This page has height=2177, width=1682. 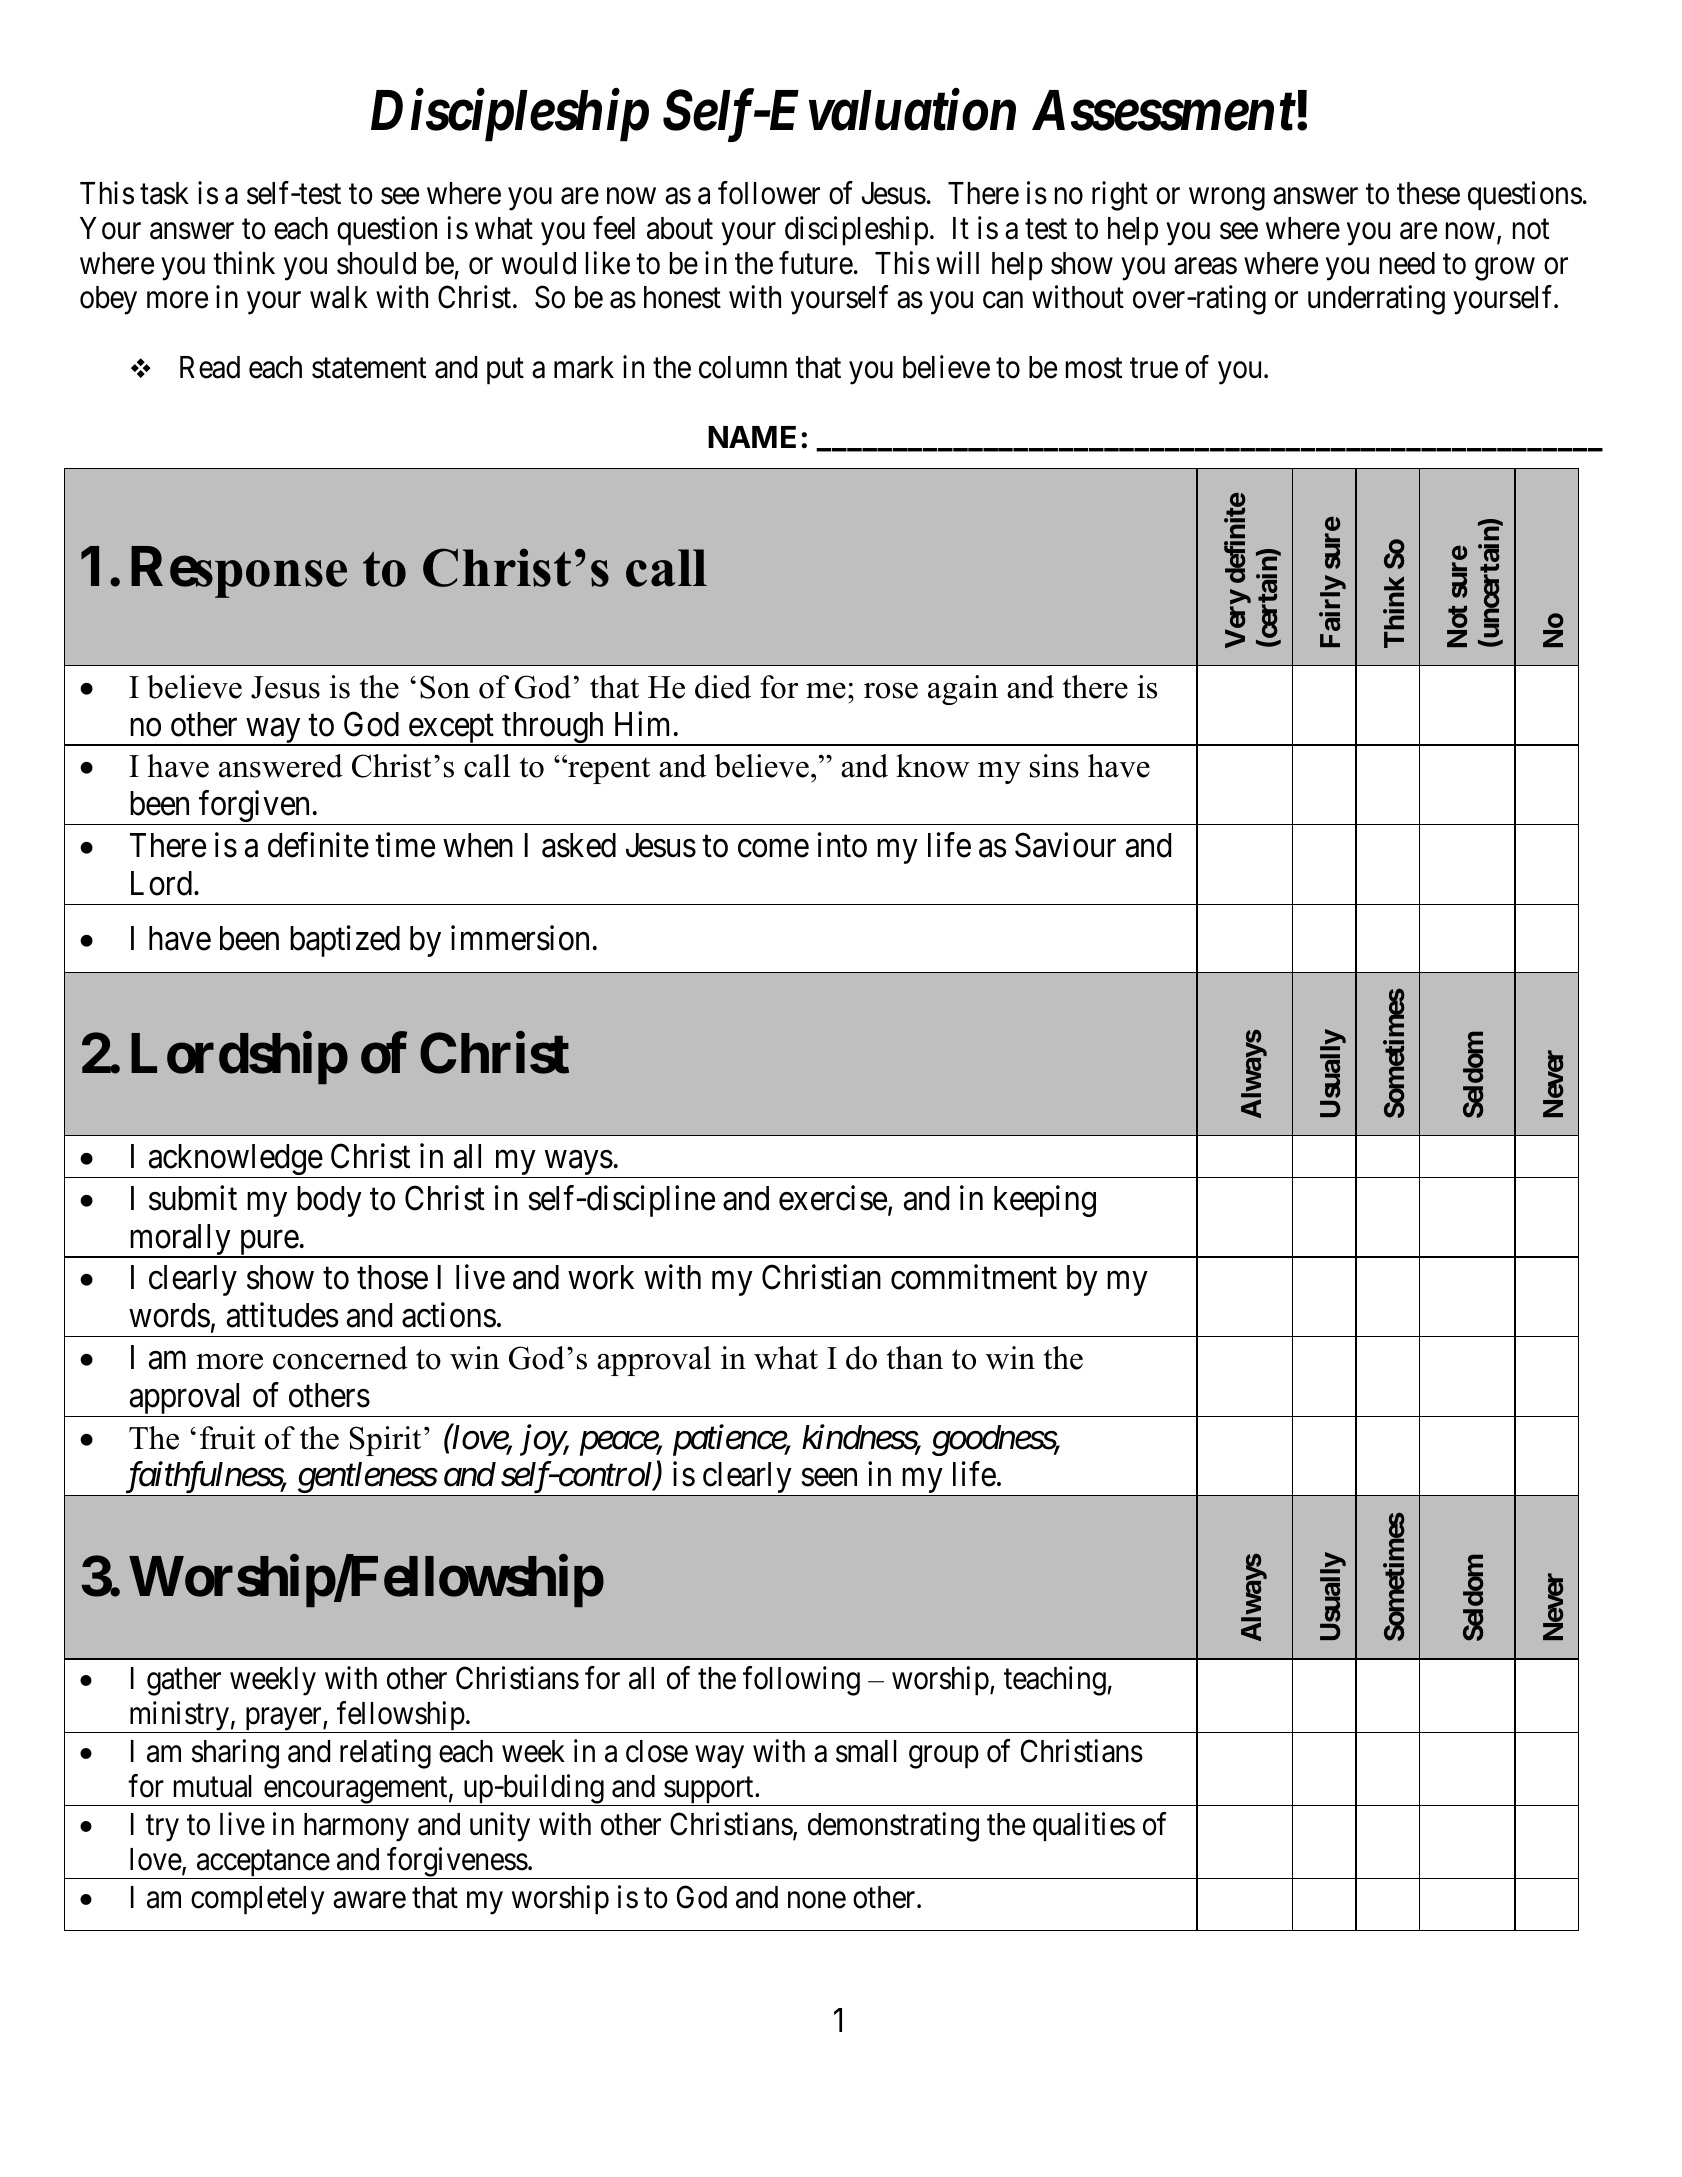 What do you see at coordinates (974, 1277) in the page?
I see `commitment` at bounding box center [974, 1277].
